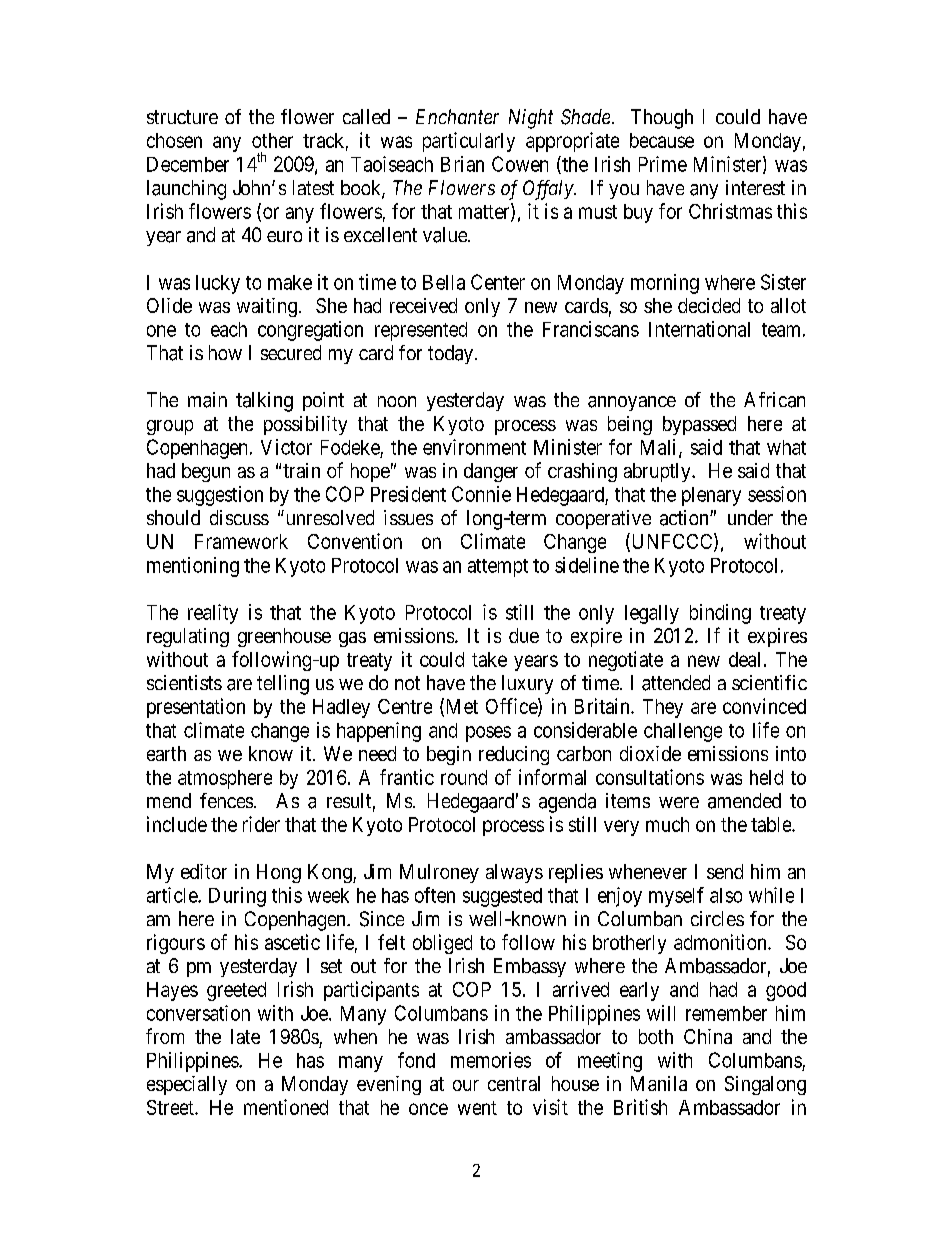  What do you see at coordinates (708, 1036) in the document?
I see `China` at bounding box center [708, 1036].
